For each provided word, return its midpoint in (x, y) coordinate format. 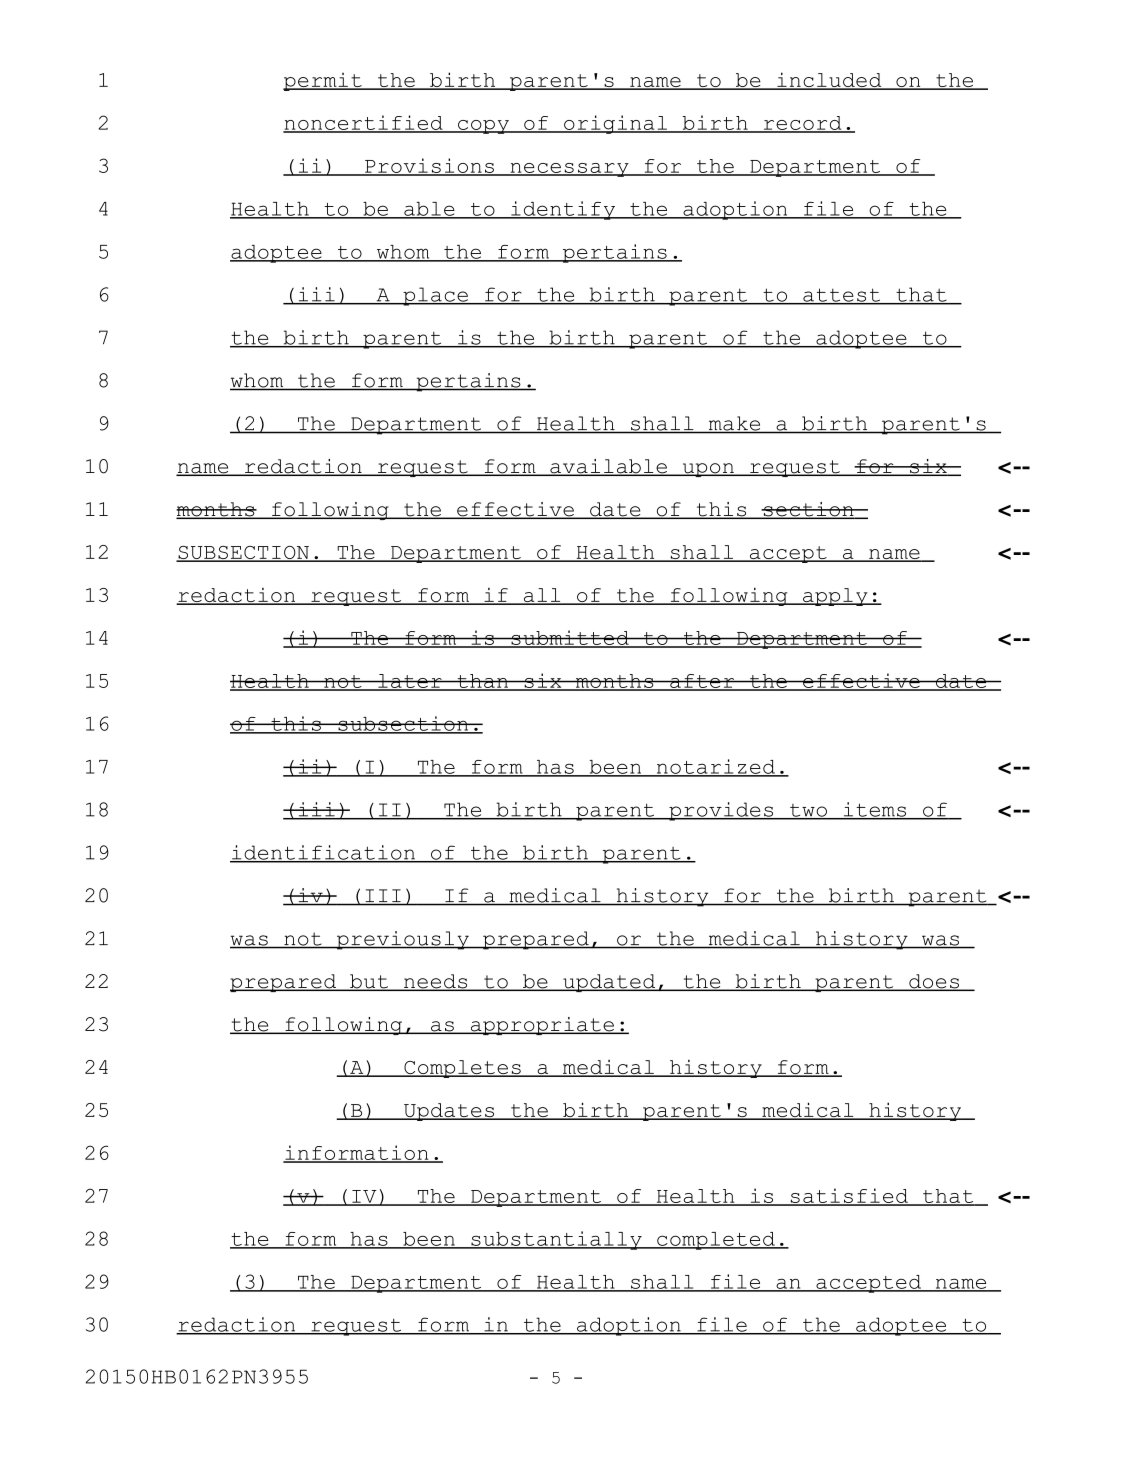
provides (721, 811)
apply (835, 597)
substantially (556, 1240)
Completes (462, 1069)
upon (708, 470)
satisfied (849, 1196)
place (435, 296)
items (874, 810)
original (615, 124)
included (829, 81)
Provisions (429, 166)
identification (323, 853)
